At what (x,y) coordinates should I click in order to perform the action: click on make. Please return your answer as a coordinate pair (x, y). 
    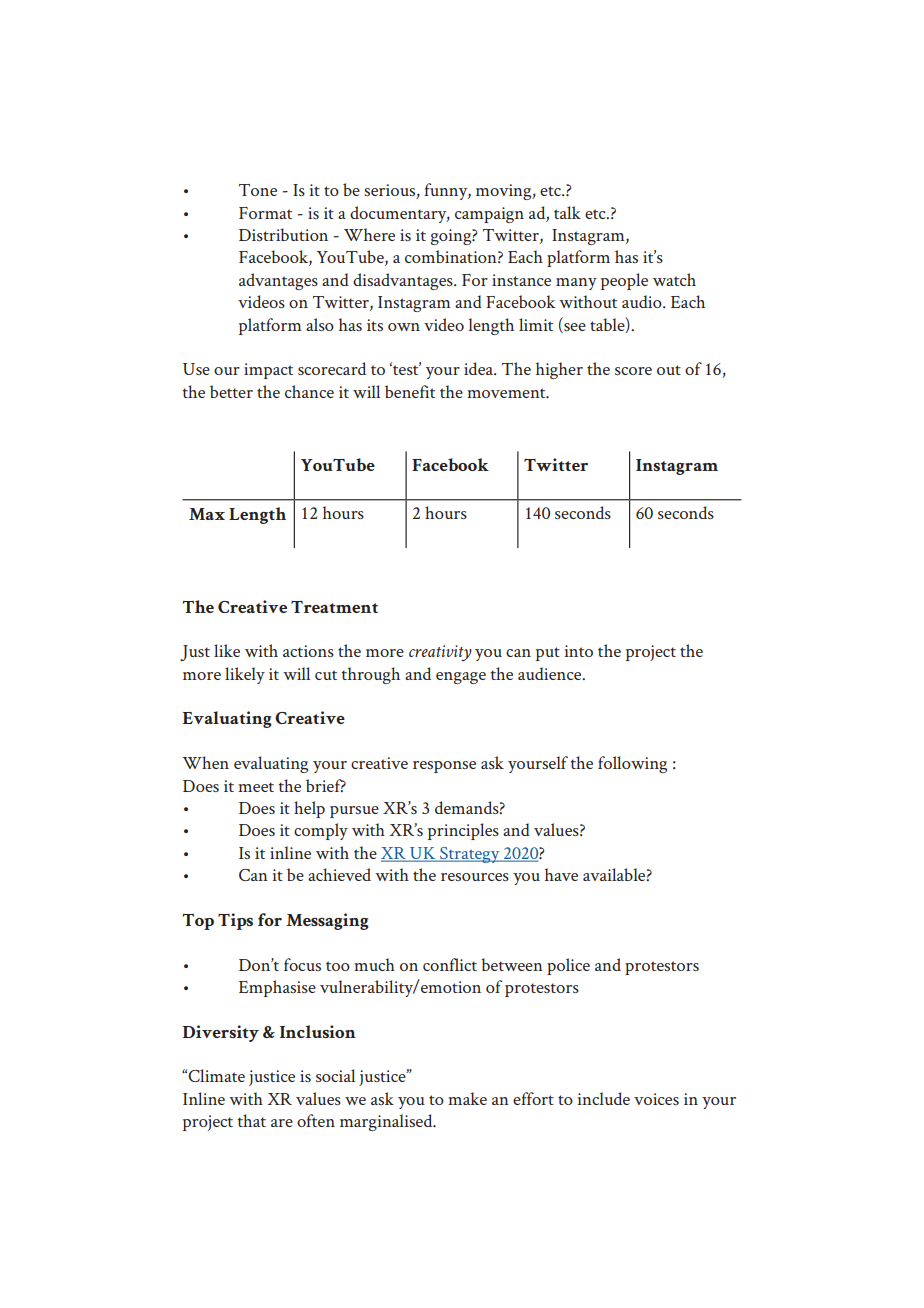
    Looking at the image, I should click on (467, 1098).
